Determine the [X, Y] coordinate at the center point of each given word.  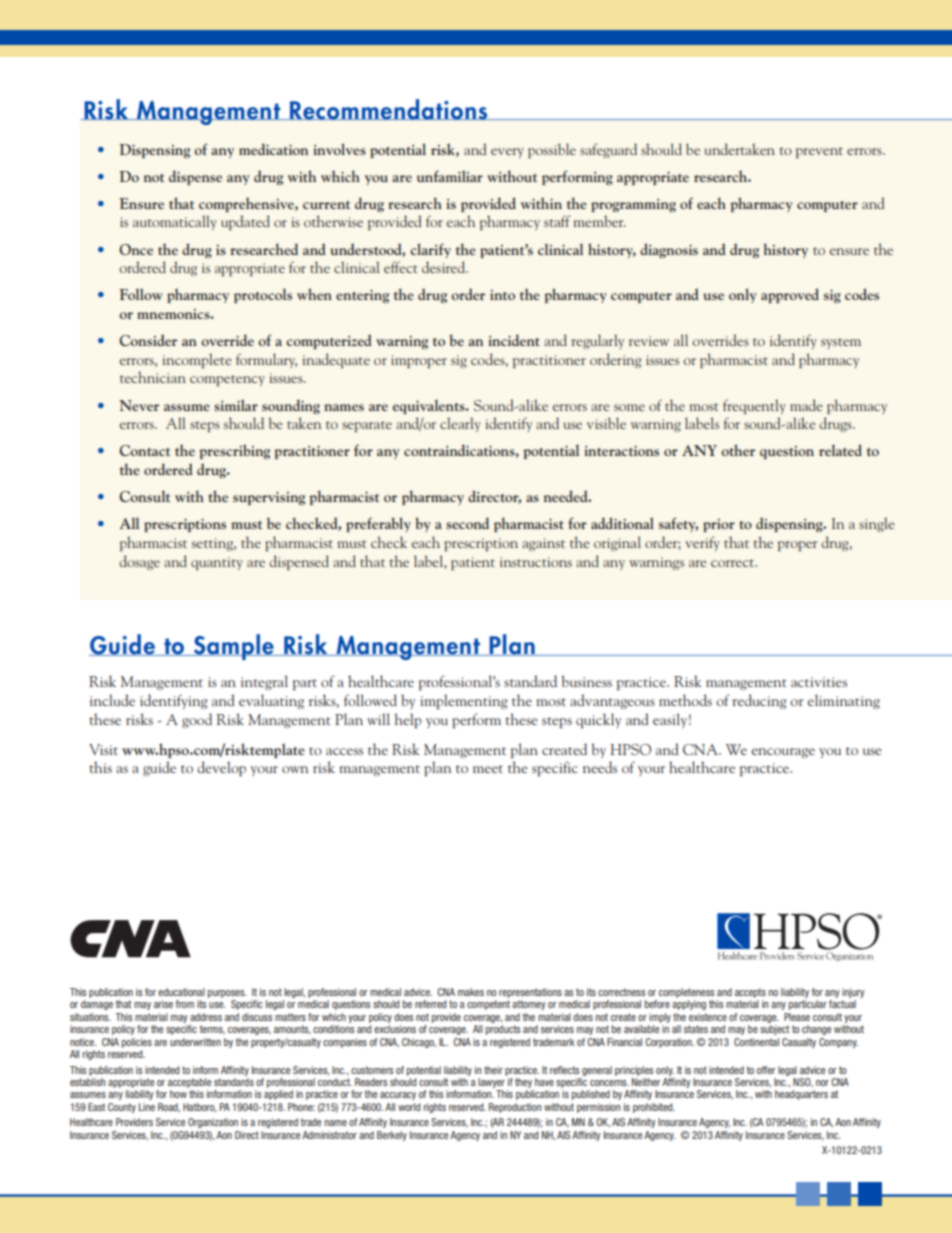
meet [488, 769]
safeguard [608, 150]
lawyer [491, 1083]
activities [819, 682]
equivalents [429, 406]
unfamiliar [450, 176]
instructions [536, 562]
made [806, 405]
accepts [750, 993]
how [178, 1094]
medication [273, 149]
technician [153, 377]
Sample [234, 647]
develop [221, 768]
